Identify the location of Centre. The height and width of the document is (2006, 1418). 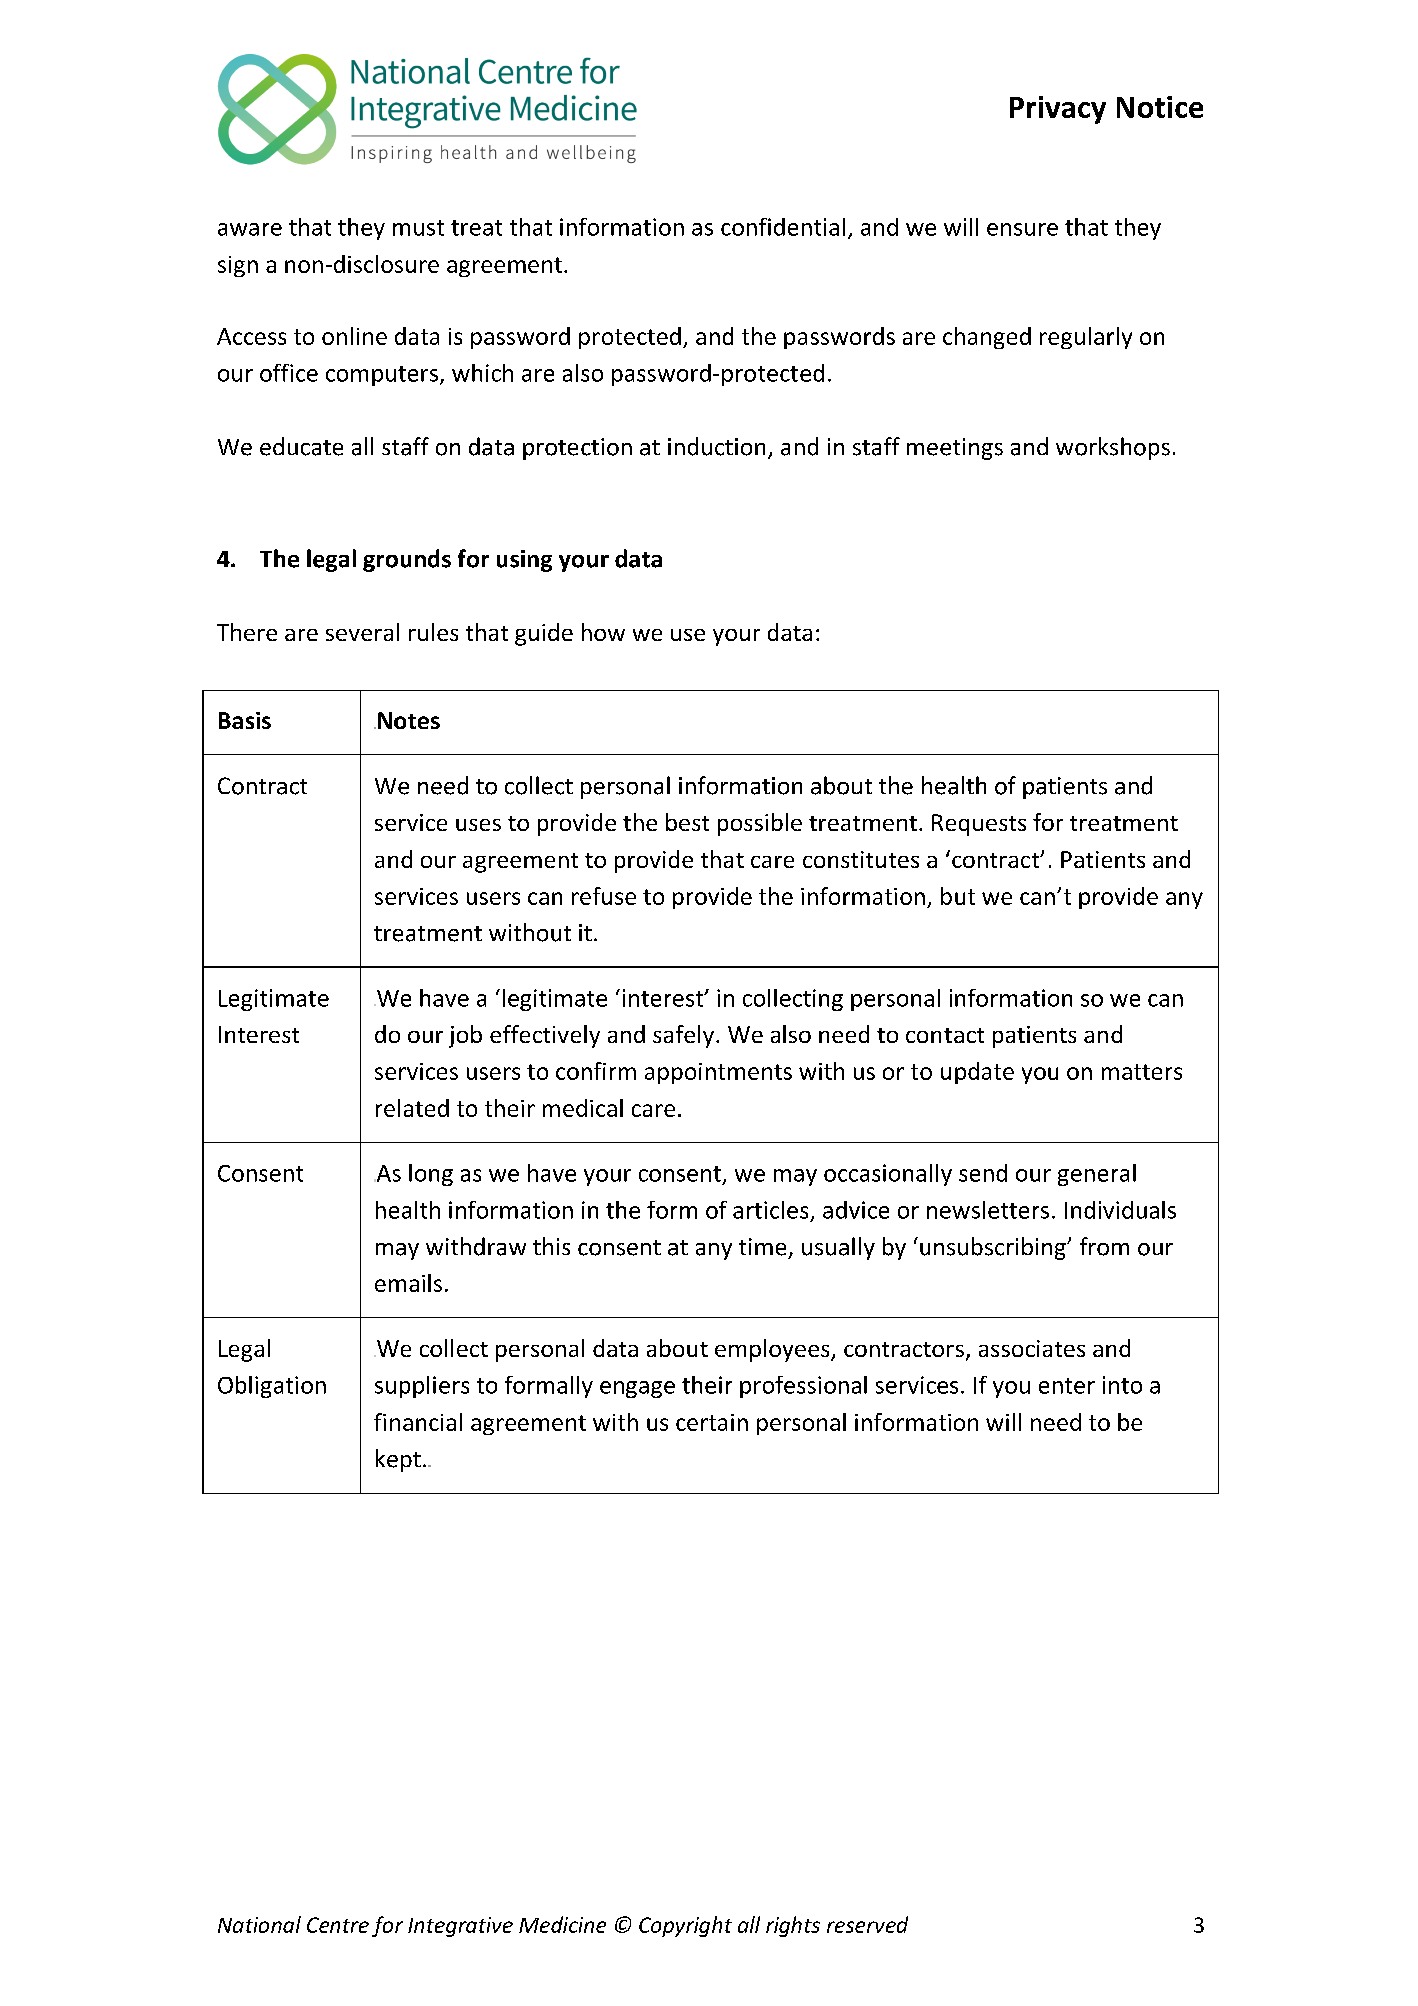
(338, 1925).
